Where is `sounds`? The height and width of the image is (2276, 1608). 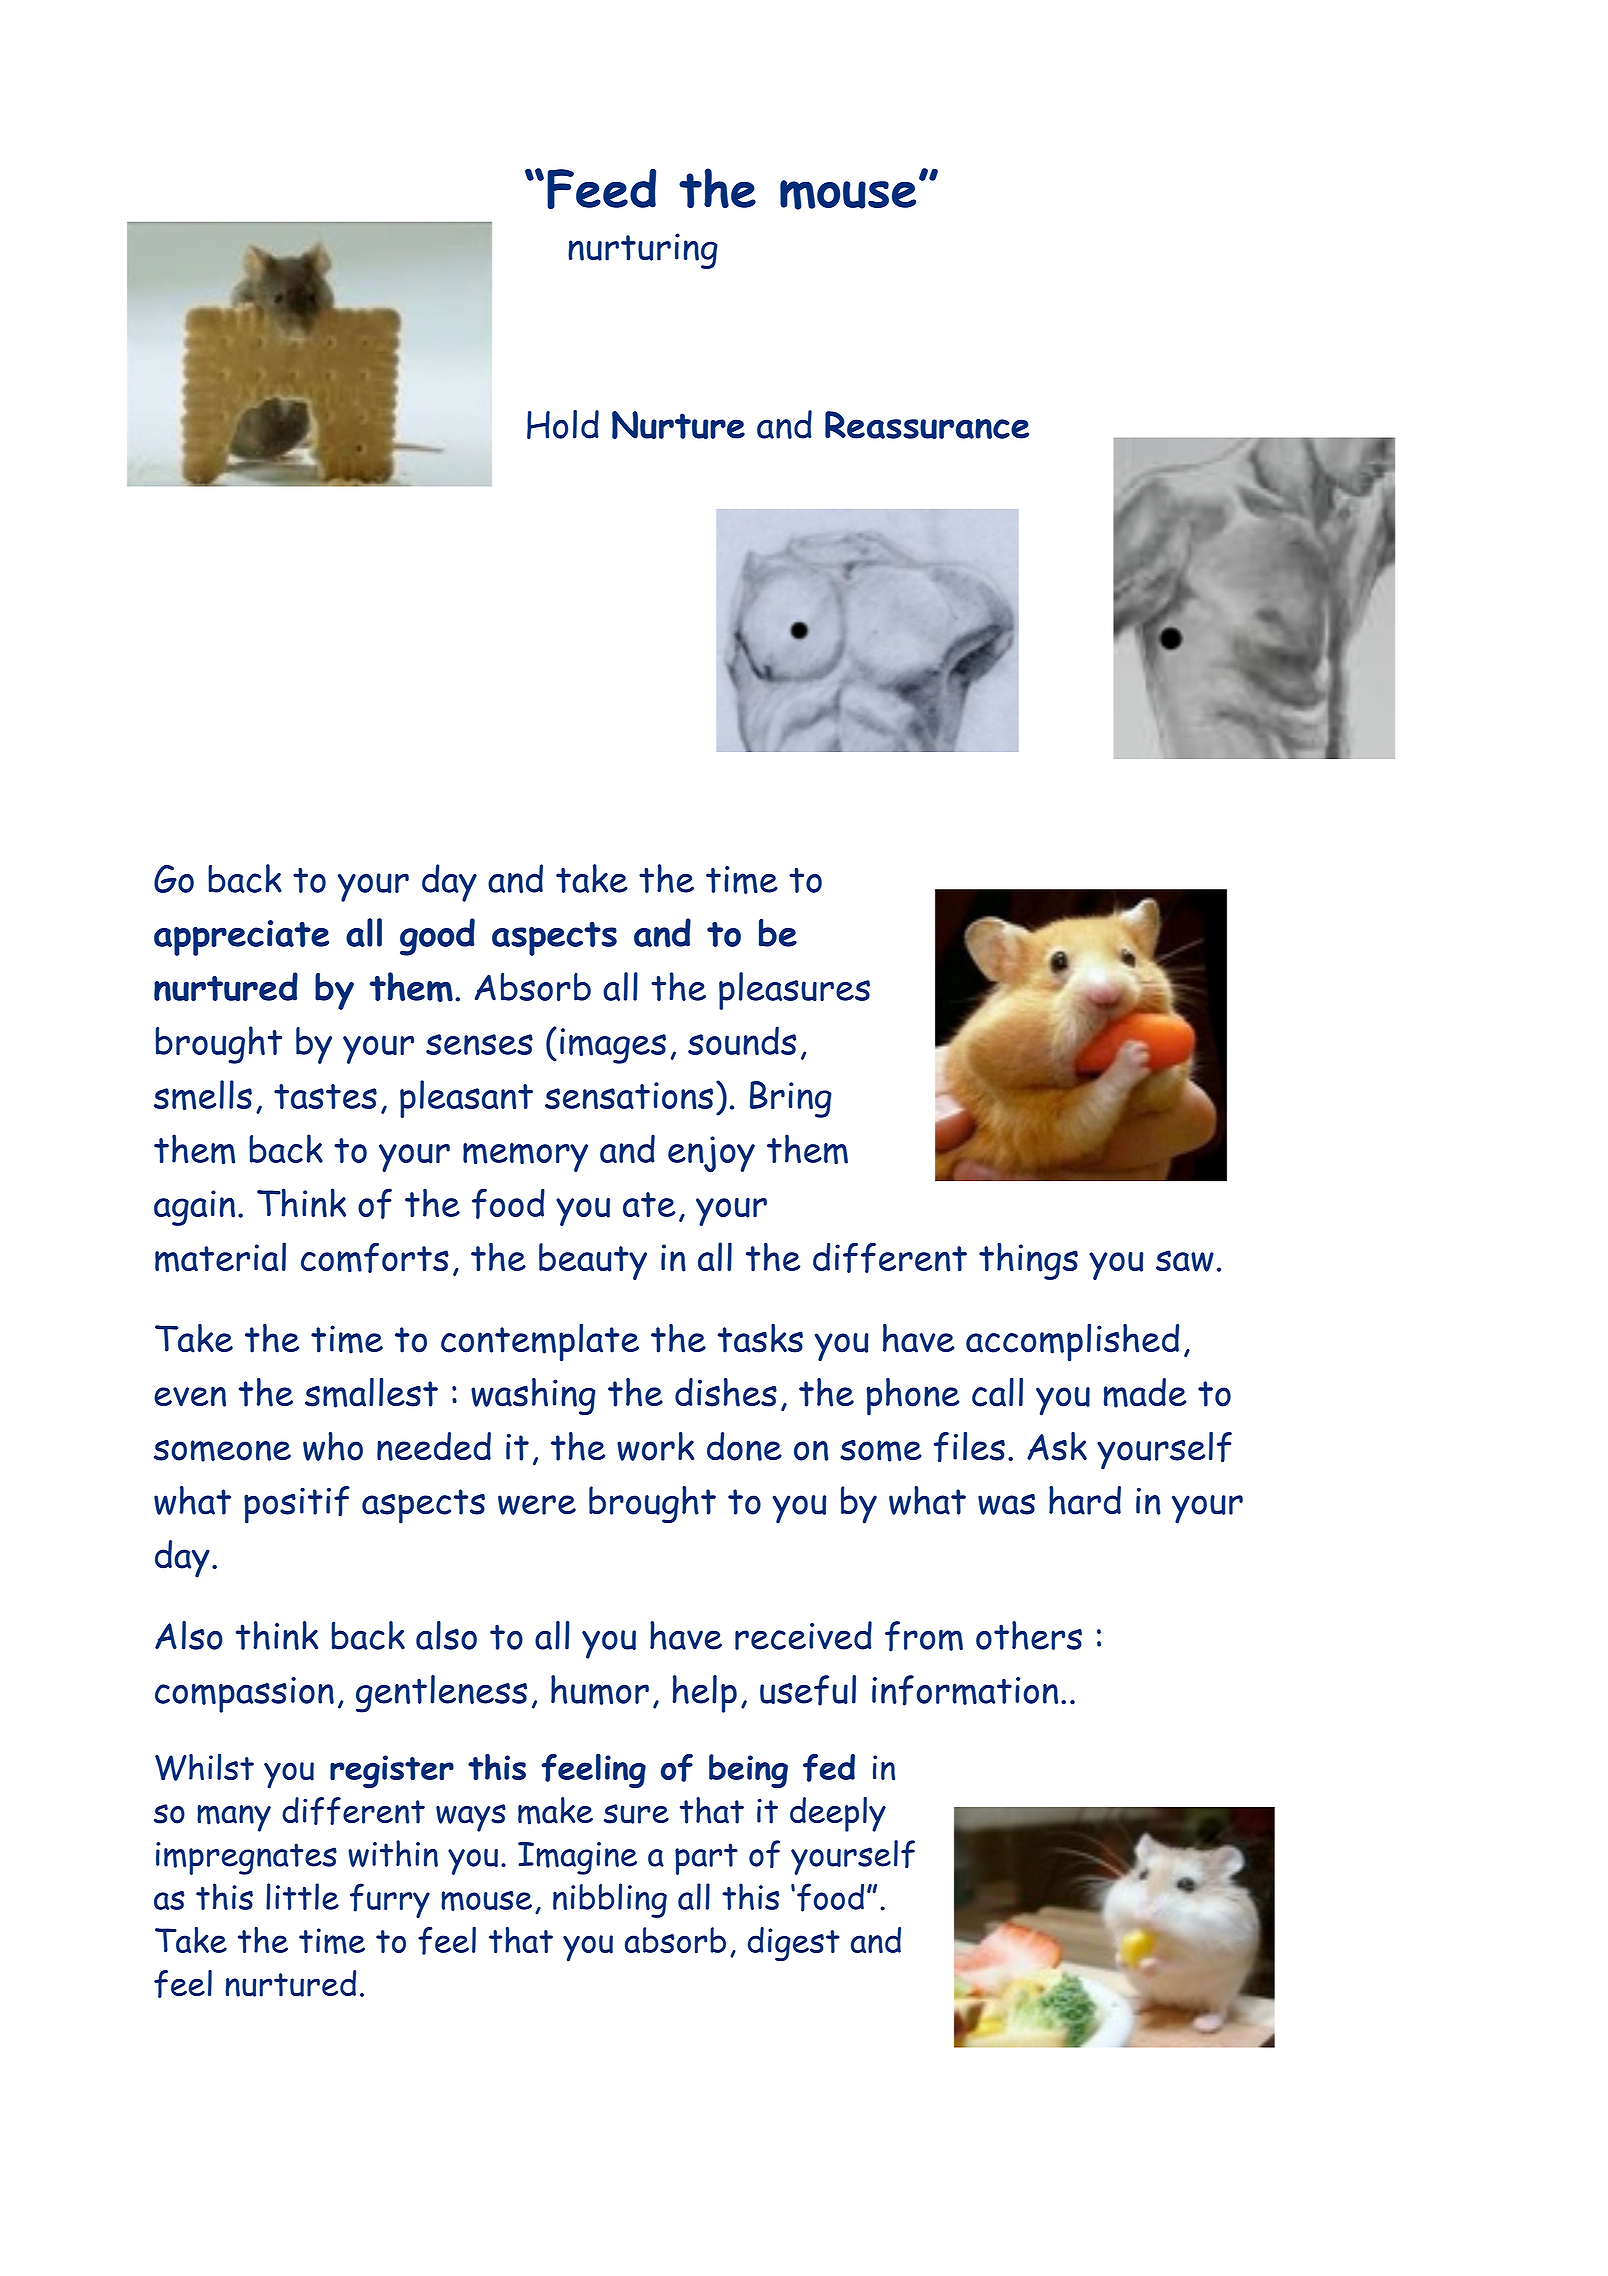 sounds is located at coordinates (742, 1040).
